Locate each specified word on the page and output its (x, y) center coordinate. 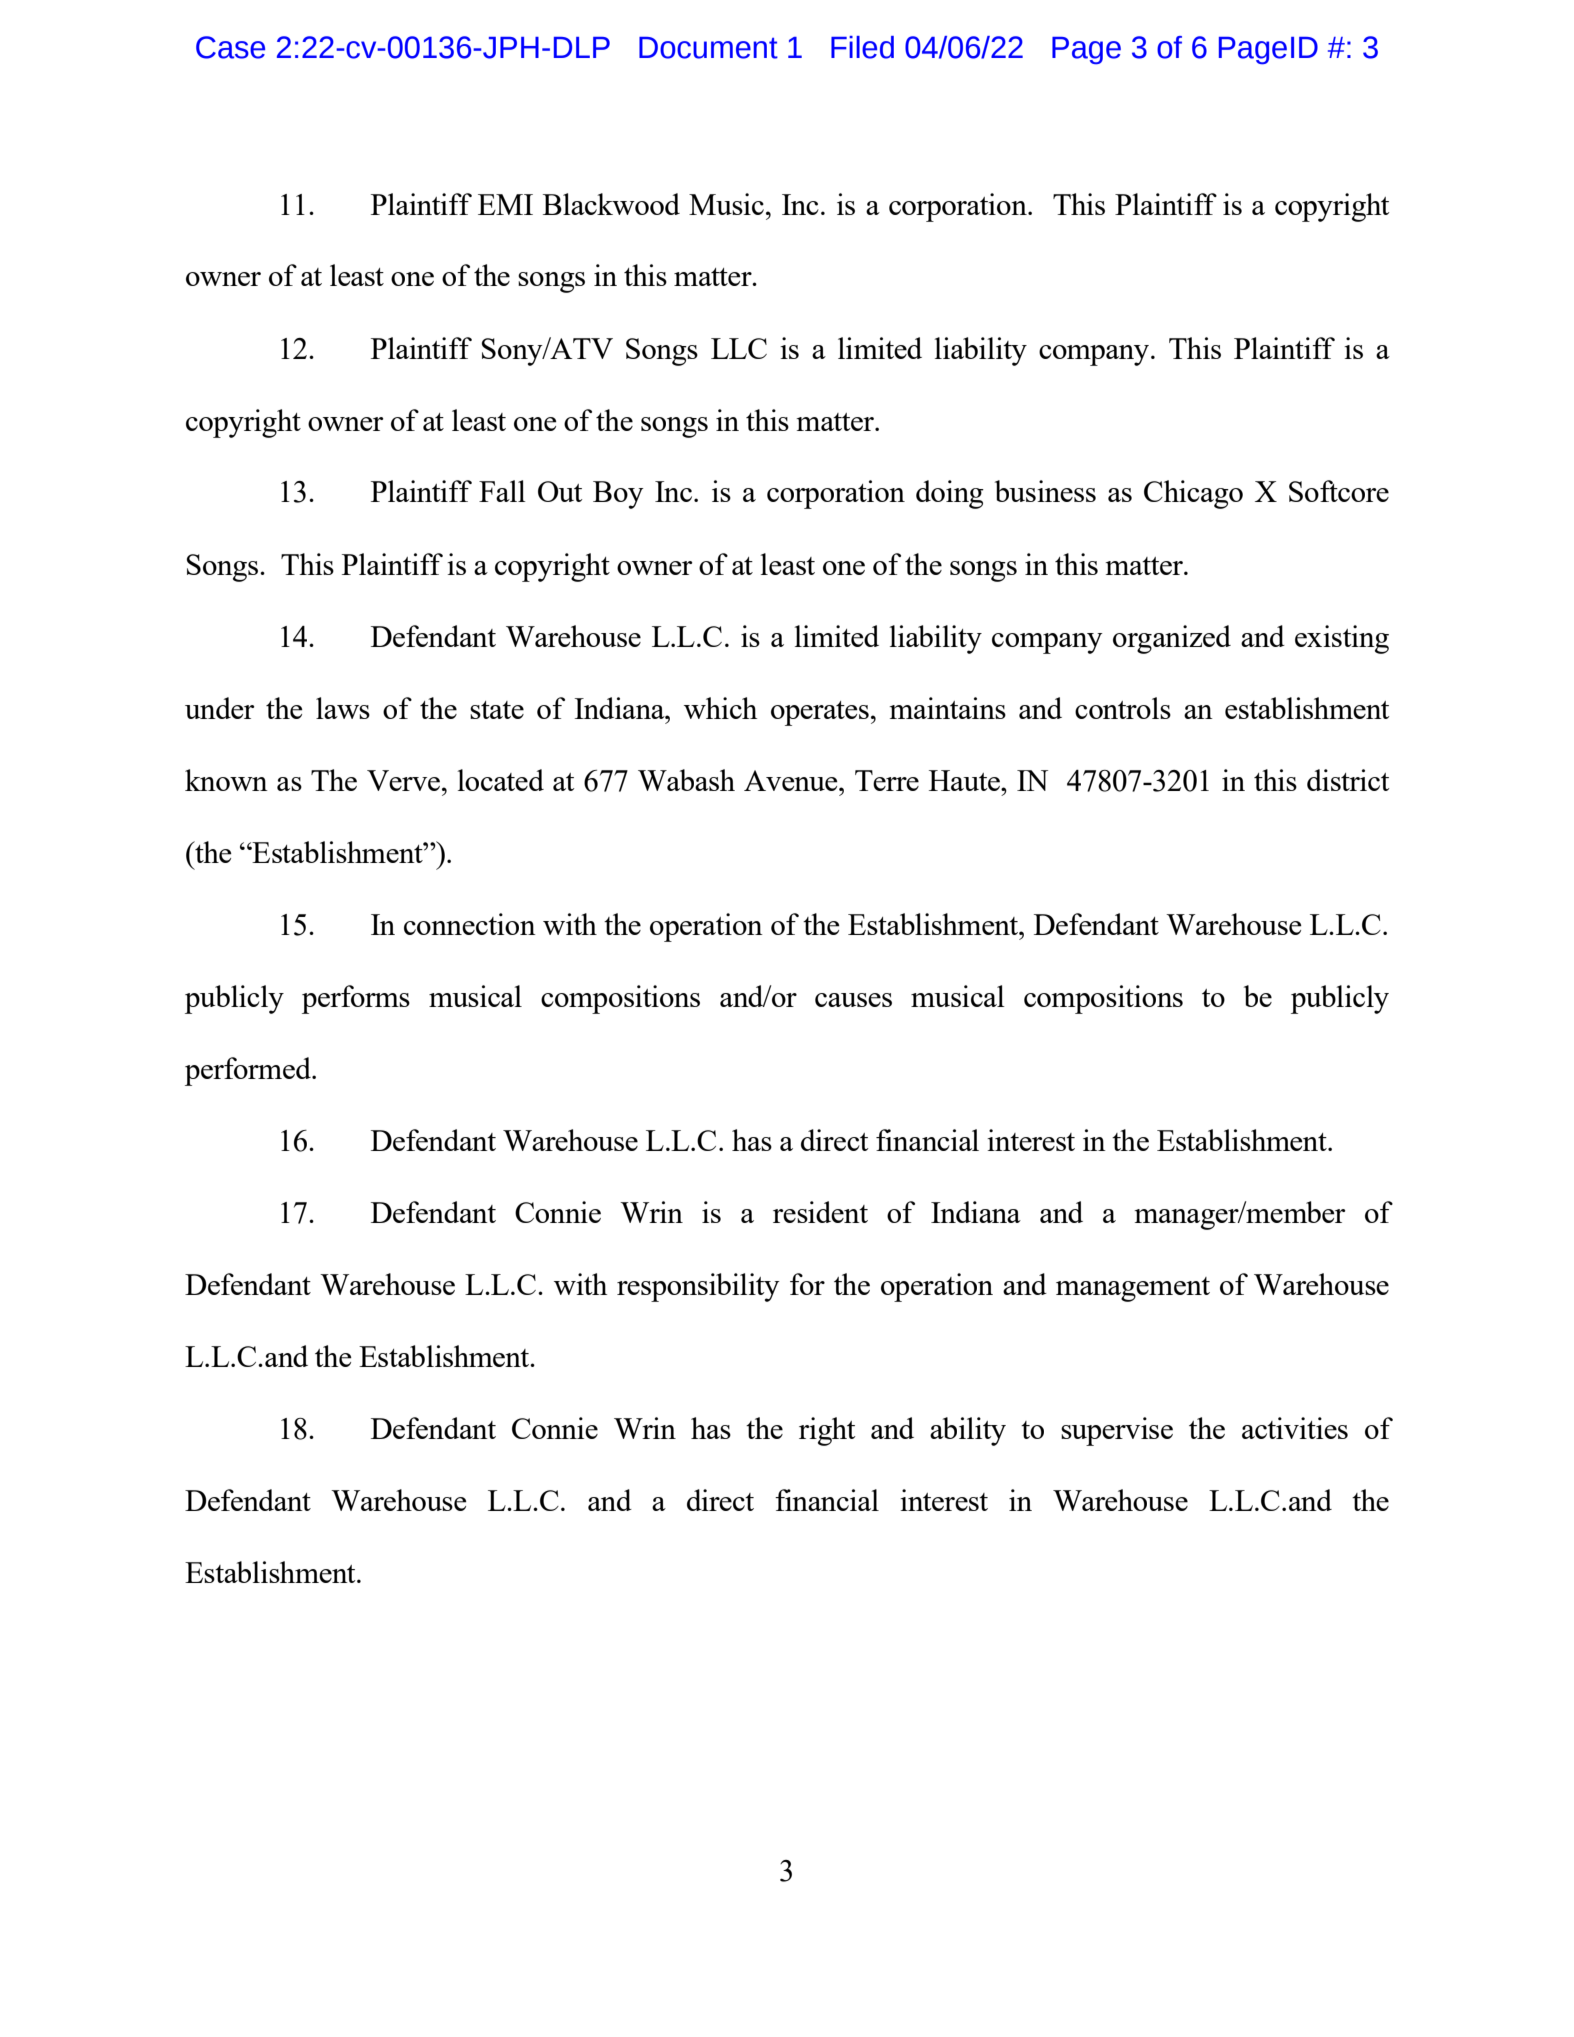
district (1348, 780)
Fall (502, 491)
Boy (618, 495)
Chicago (1193, 494)
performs (356, 999)
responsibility (698, 1287)
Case (230, 47)
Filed (862, 47)
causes (853, 1000)
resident (820, 1212)
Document (708, 48)
